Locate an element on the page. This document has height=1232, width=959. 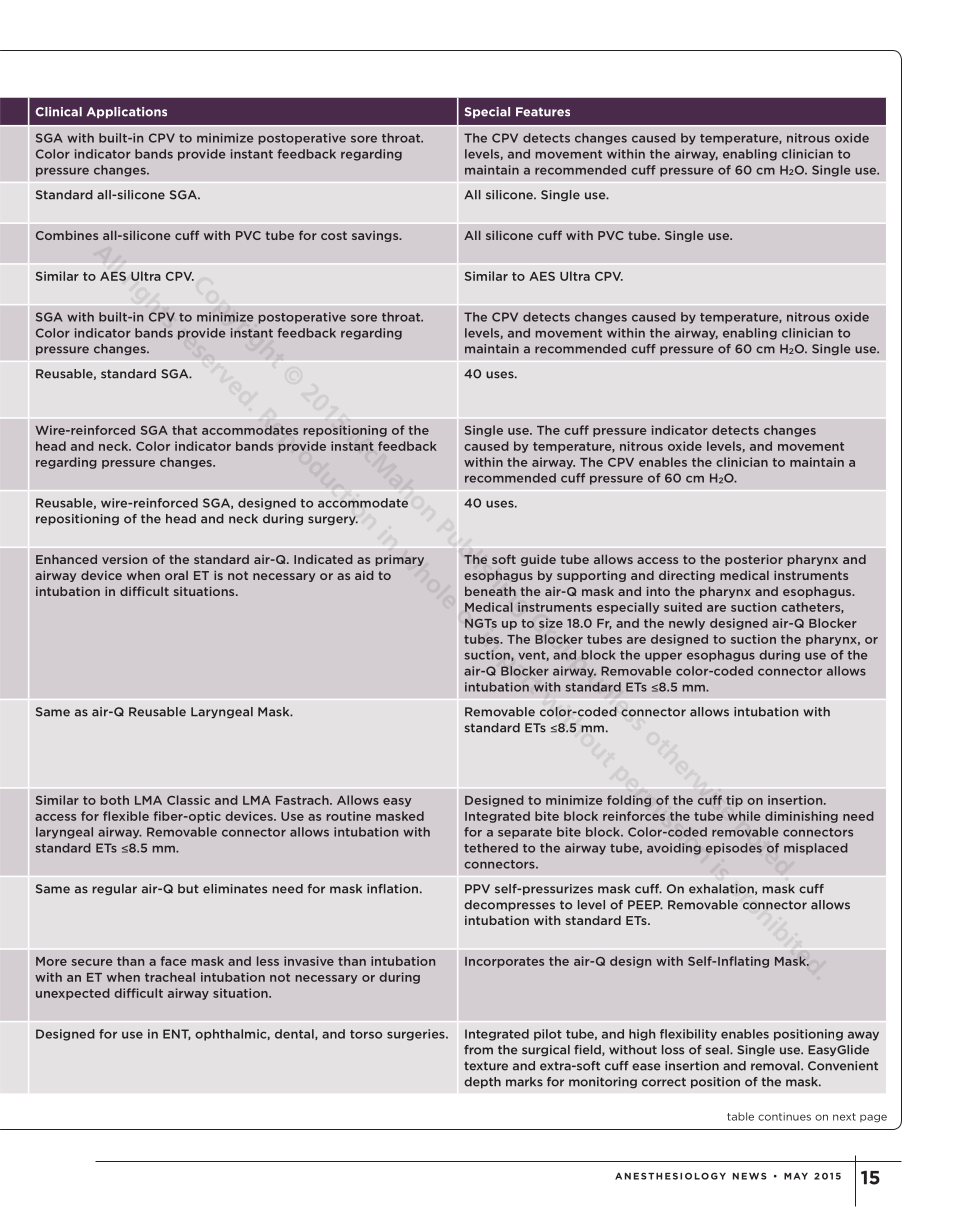
newly is located at coordinates (687, 624).
